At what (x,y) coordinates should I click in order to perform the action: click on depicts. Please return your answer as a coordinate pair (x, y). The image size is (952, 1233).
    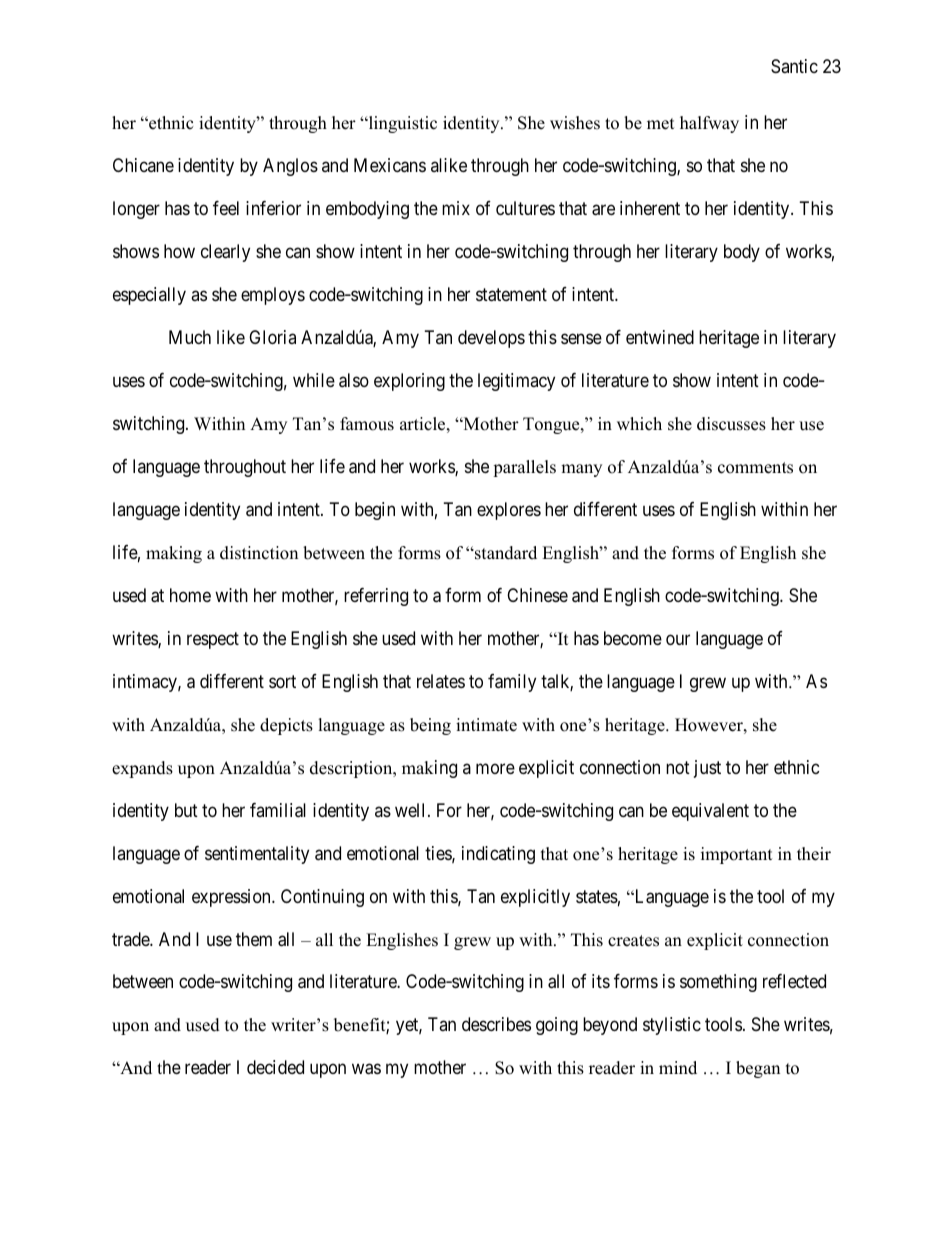
    Looking at the image, I should click on (286, 726).
